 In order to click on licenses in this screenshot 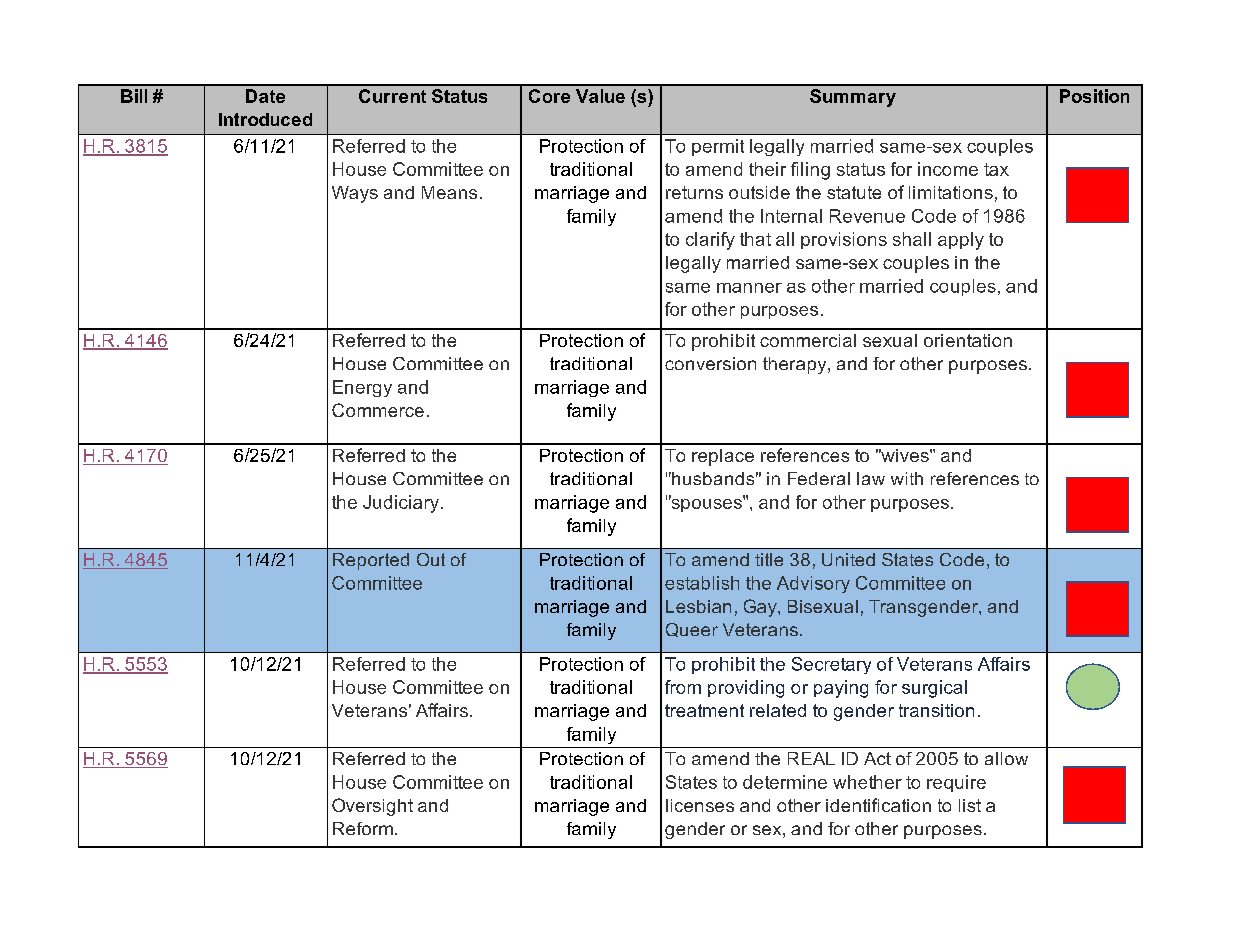, I will do `click(700, 805)`.
